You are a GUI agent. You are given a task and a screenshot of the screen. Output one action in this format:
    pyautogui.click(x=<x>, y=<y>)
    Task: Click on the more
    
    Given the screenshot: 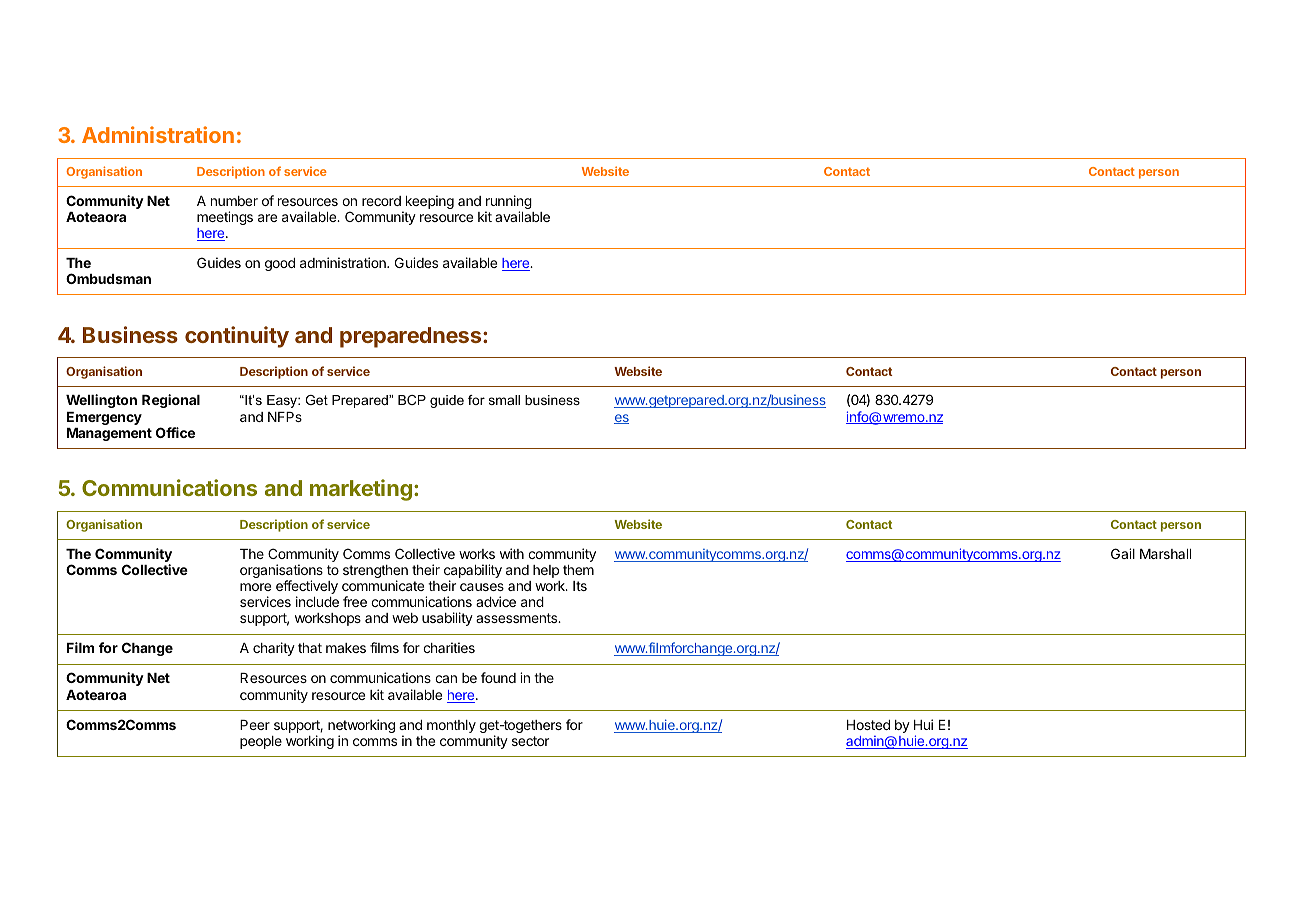 What is the action you would take?
    pyautogui.click(x=255, y=587)
